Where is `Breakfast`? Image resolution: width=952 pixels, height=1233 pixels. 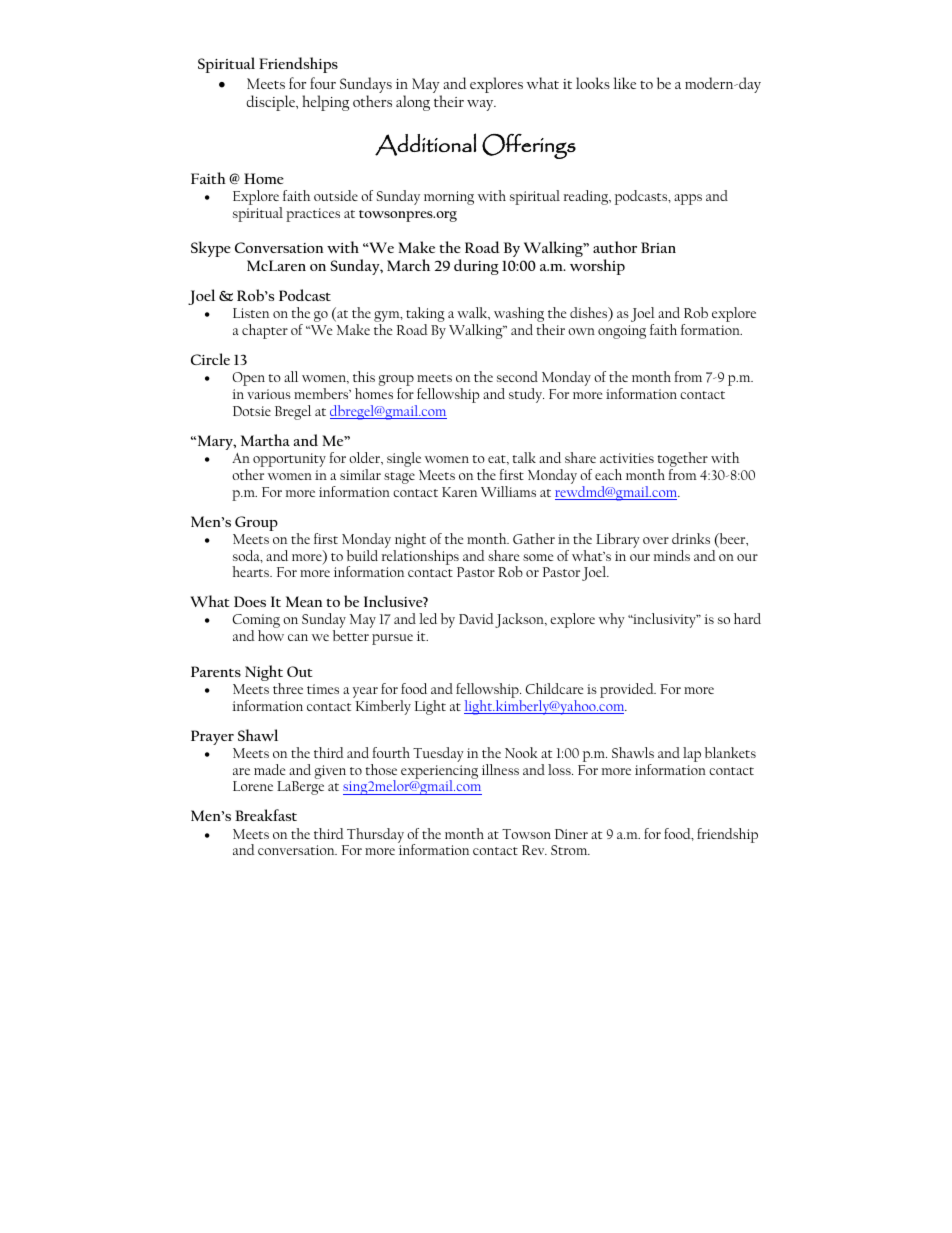 Breakfast is located at coordinates (266, 815).
